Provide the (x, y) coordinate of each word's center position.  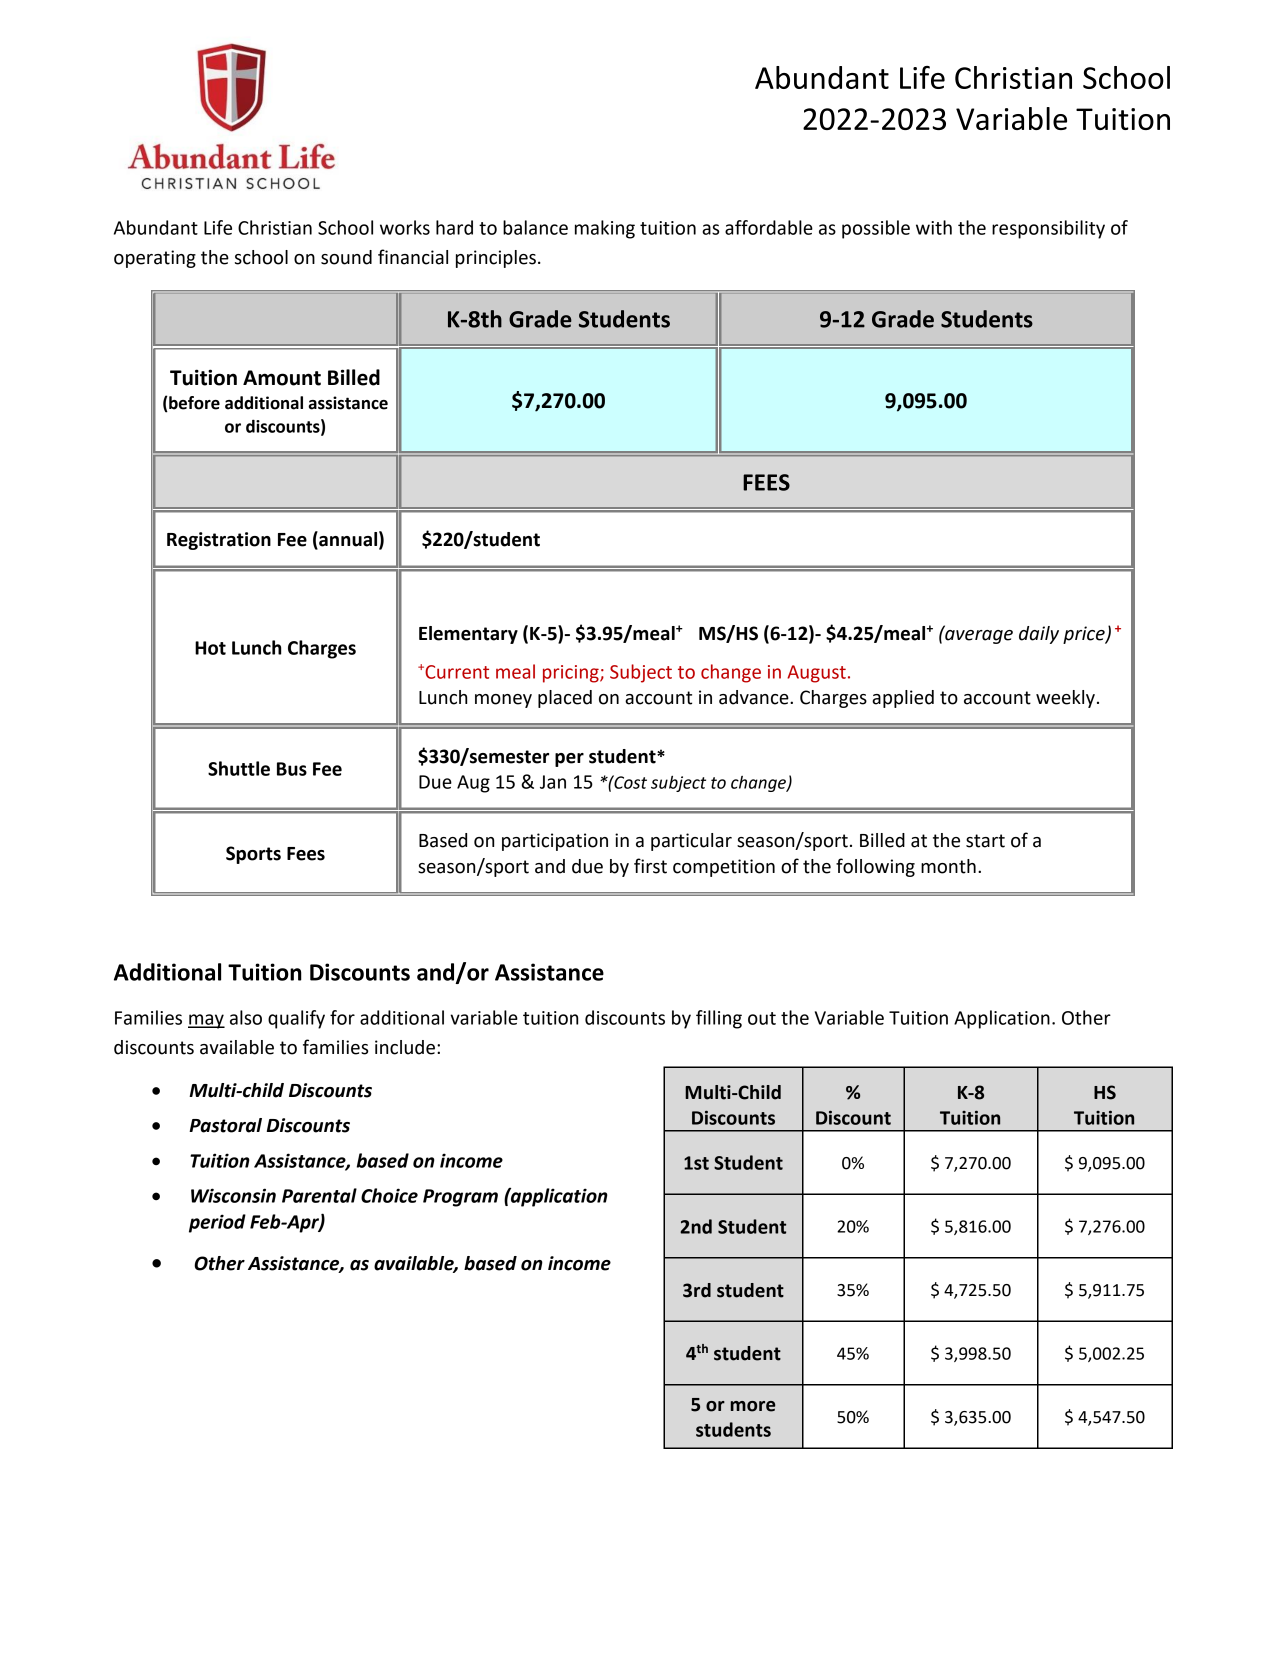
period (217, 1223)
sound (346, 257)
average (978, 636)
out (762, 1018)
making (605, 229)
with (934, 227)
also (246, 1017)
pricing (572, 674)
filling (719, 1019)
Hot (210, 648)
